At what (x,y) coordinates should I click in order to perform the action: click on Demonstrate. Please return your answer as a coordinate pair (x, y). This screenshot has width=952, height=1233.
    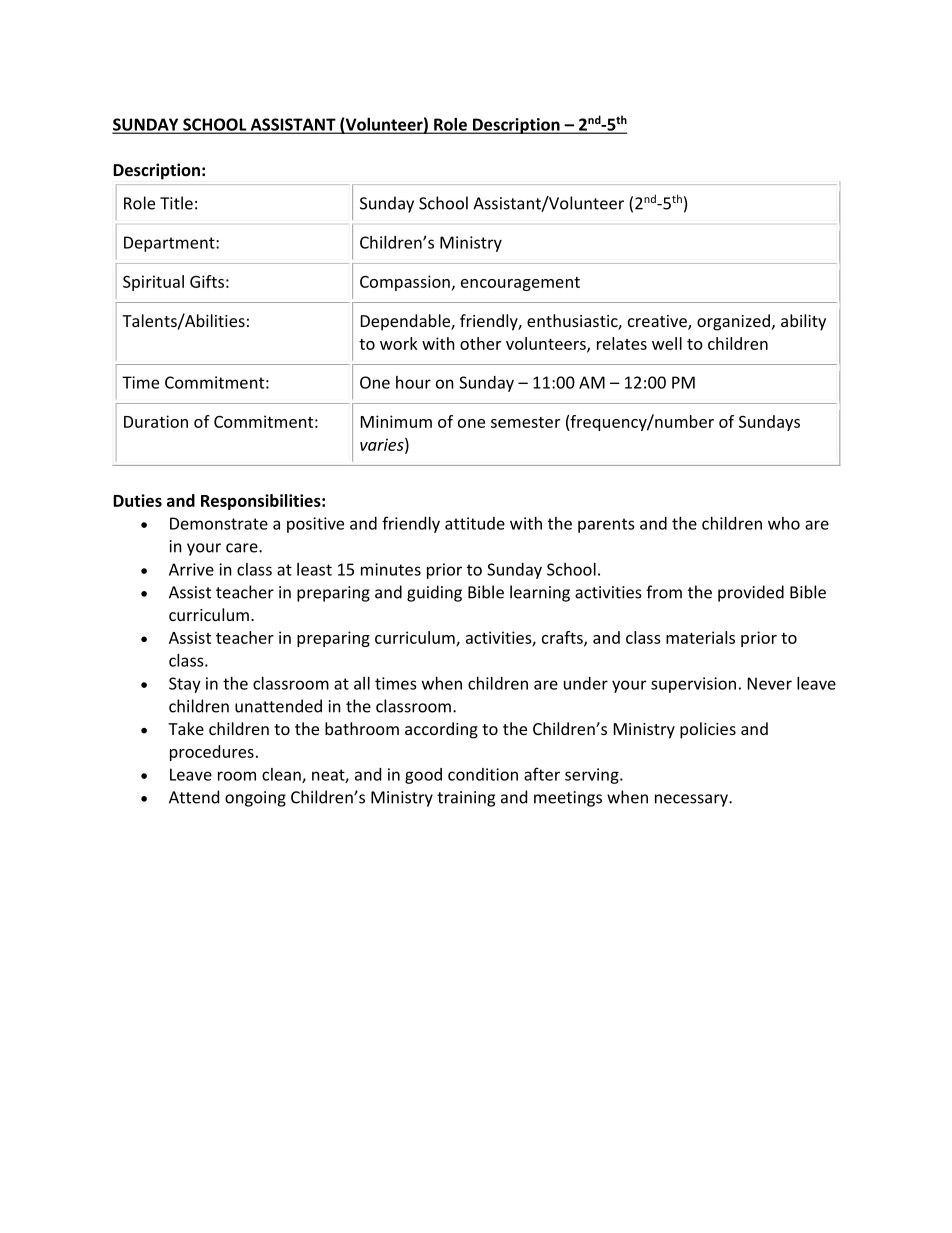
    Looking at the image, I should click on (219, 523).
